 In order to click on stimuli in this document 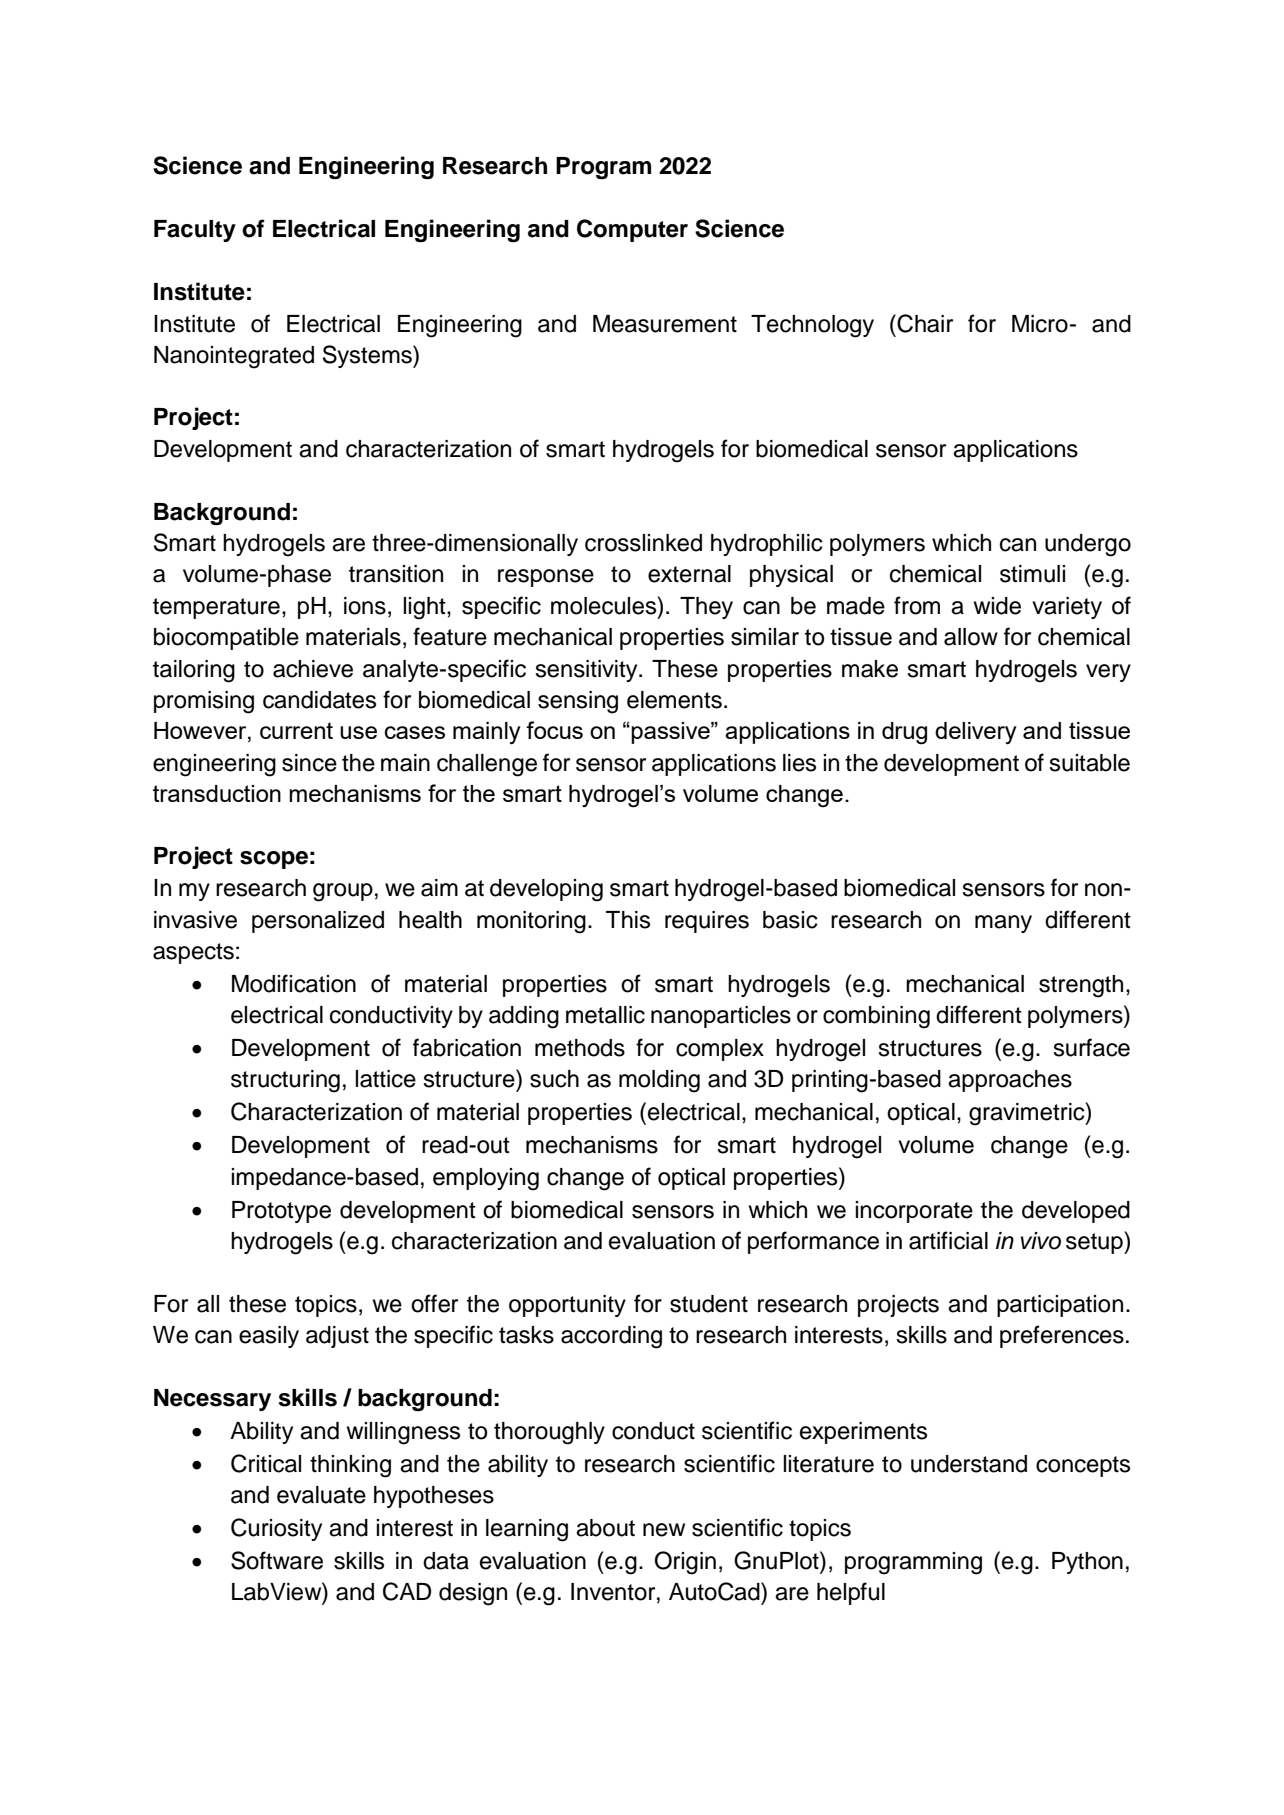, I will do `click(1032, 574)`.
